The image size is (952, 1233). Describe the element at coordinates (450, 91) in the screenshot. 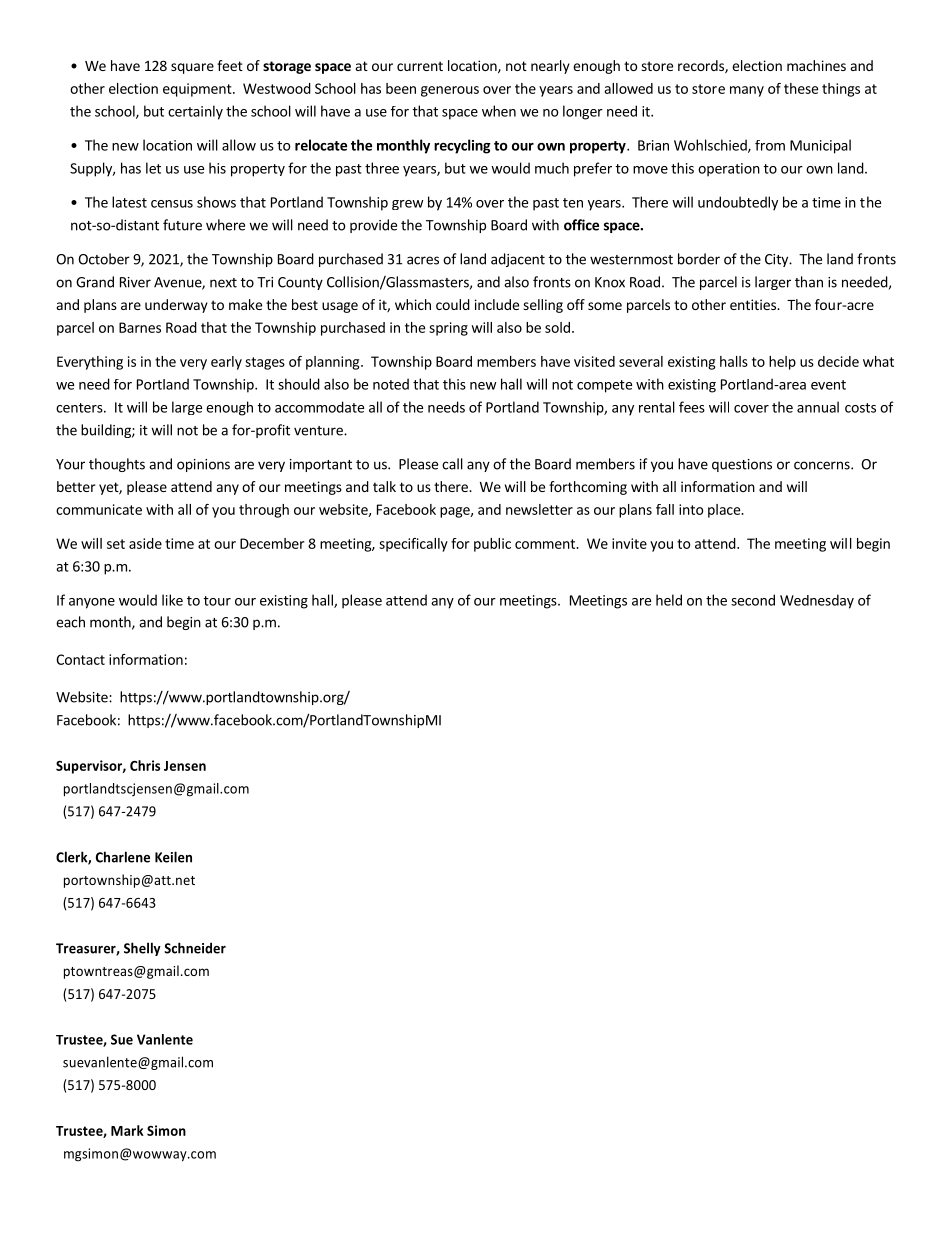

I see `generous` at that location.
